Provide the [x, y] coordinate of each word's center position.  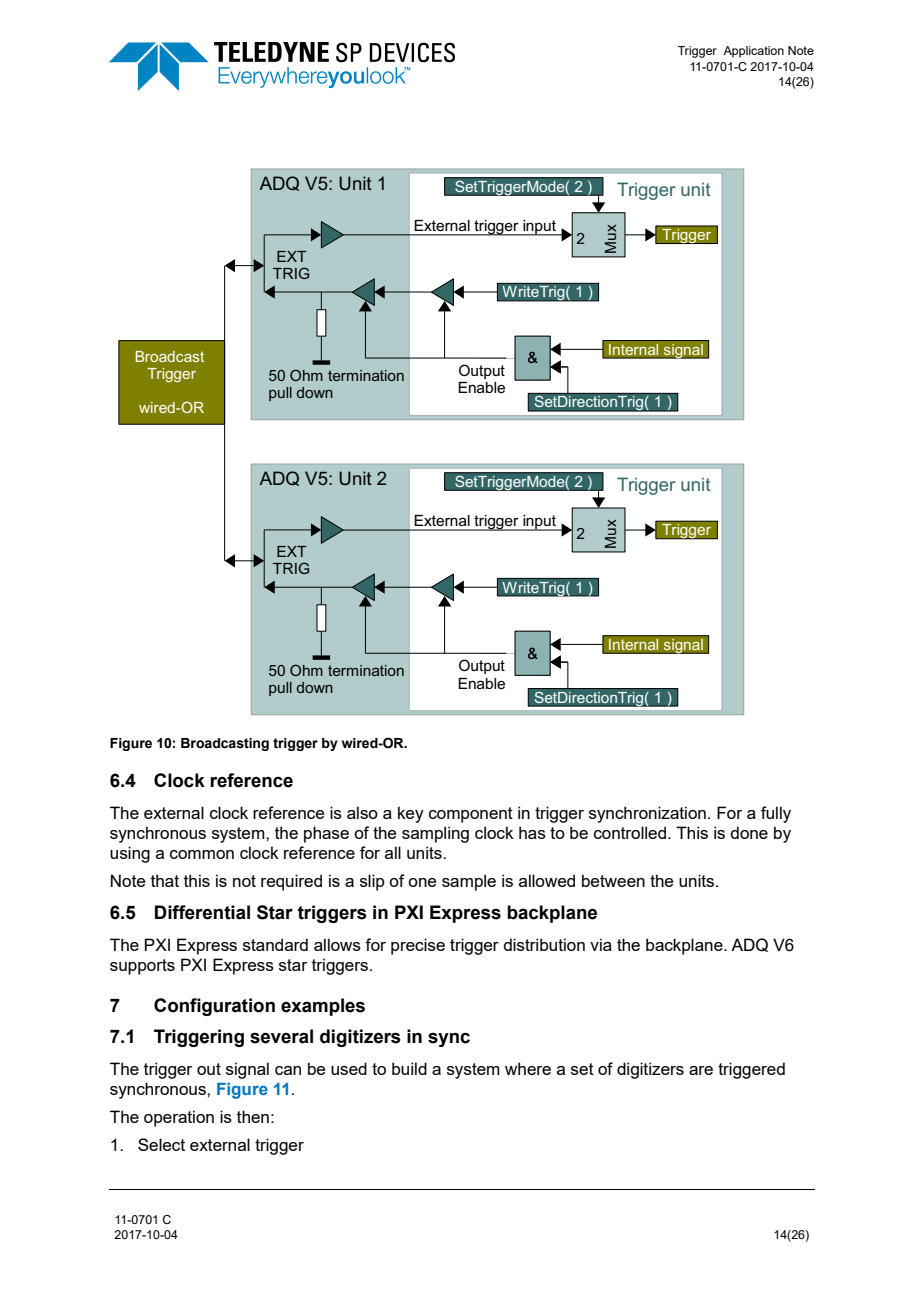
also [362, 812]
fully [776, 814]
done [749, 832]
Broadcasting [225, 744]
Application [753, 52]
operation [179, 1118]
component [471, 815]
